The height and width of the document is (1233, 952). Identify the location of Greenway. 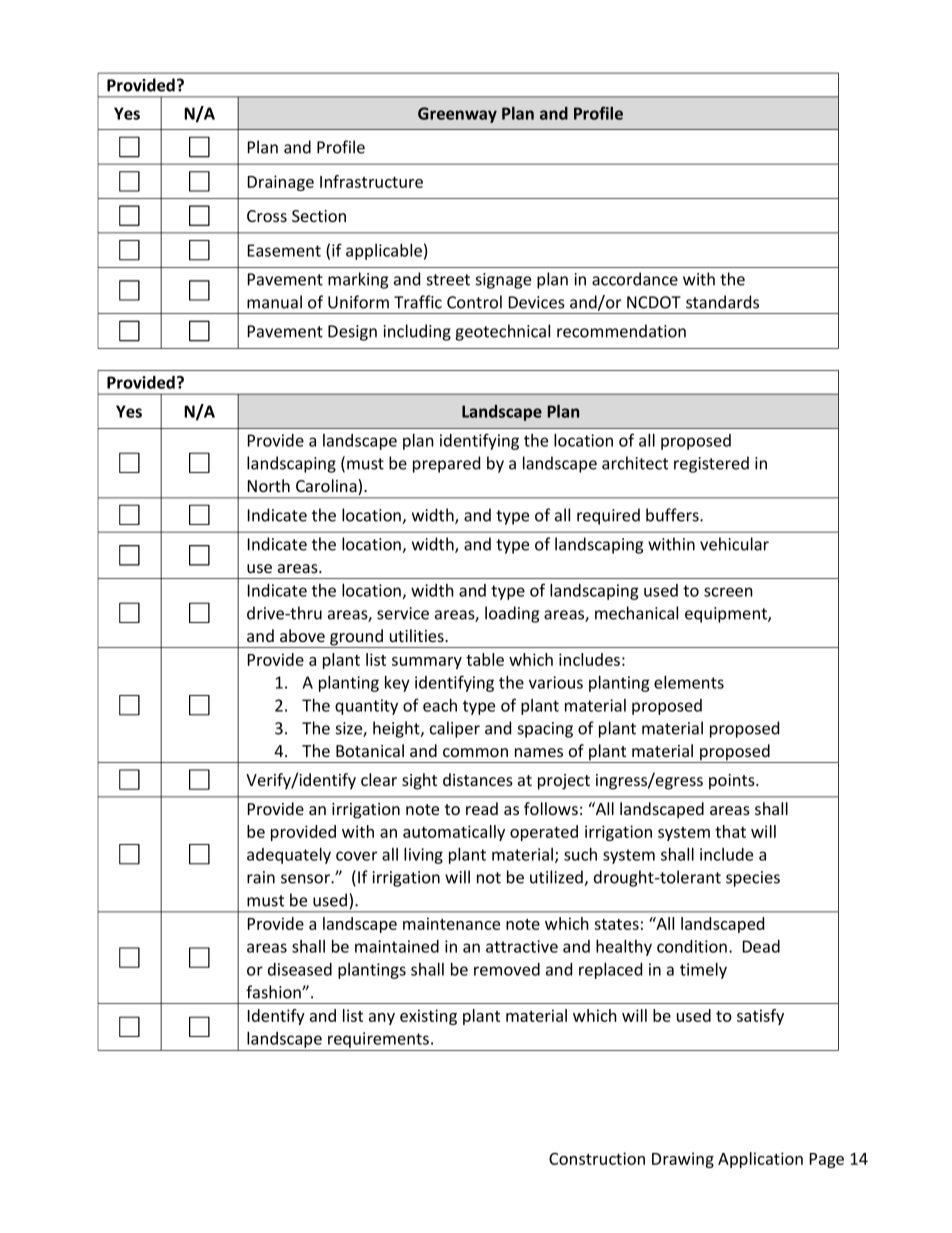
(457, 115).
